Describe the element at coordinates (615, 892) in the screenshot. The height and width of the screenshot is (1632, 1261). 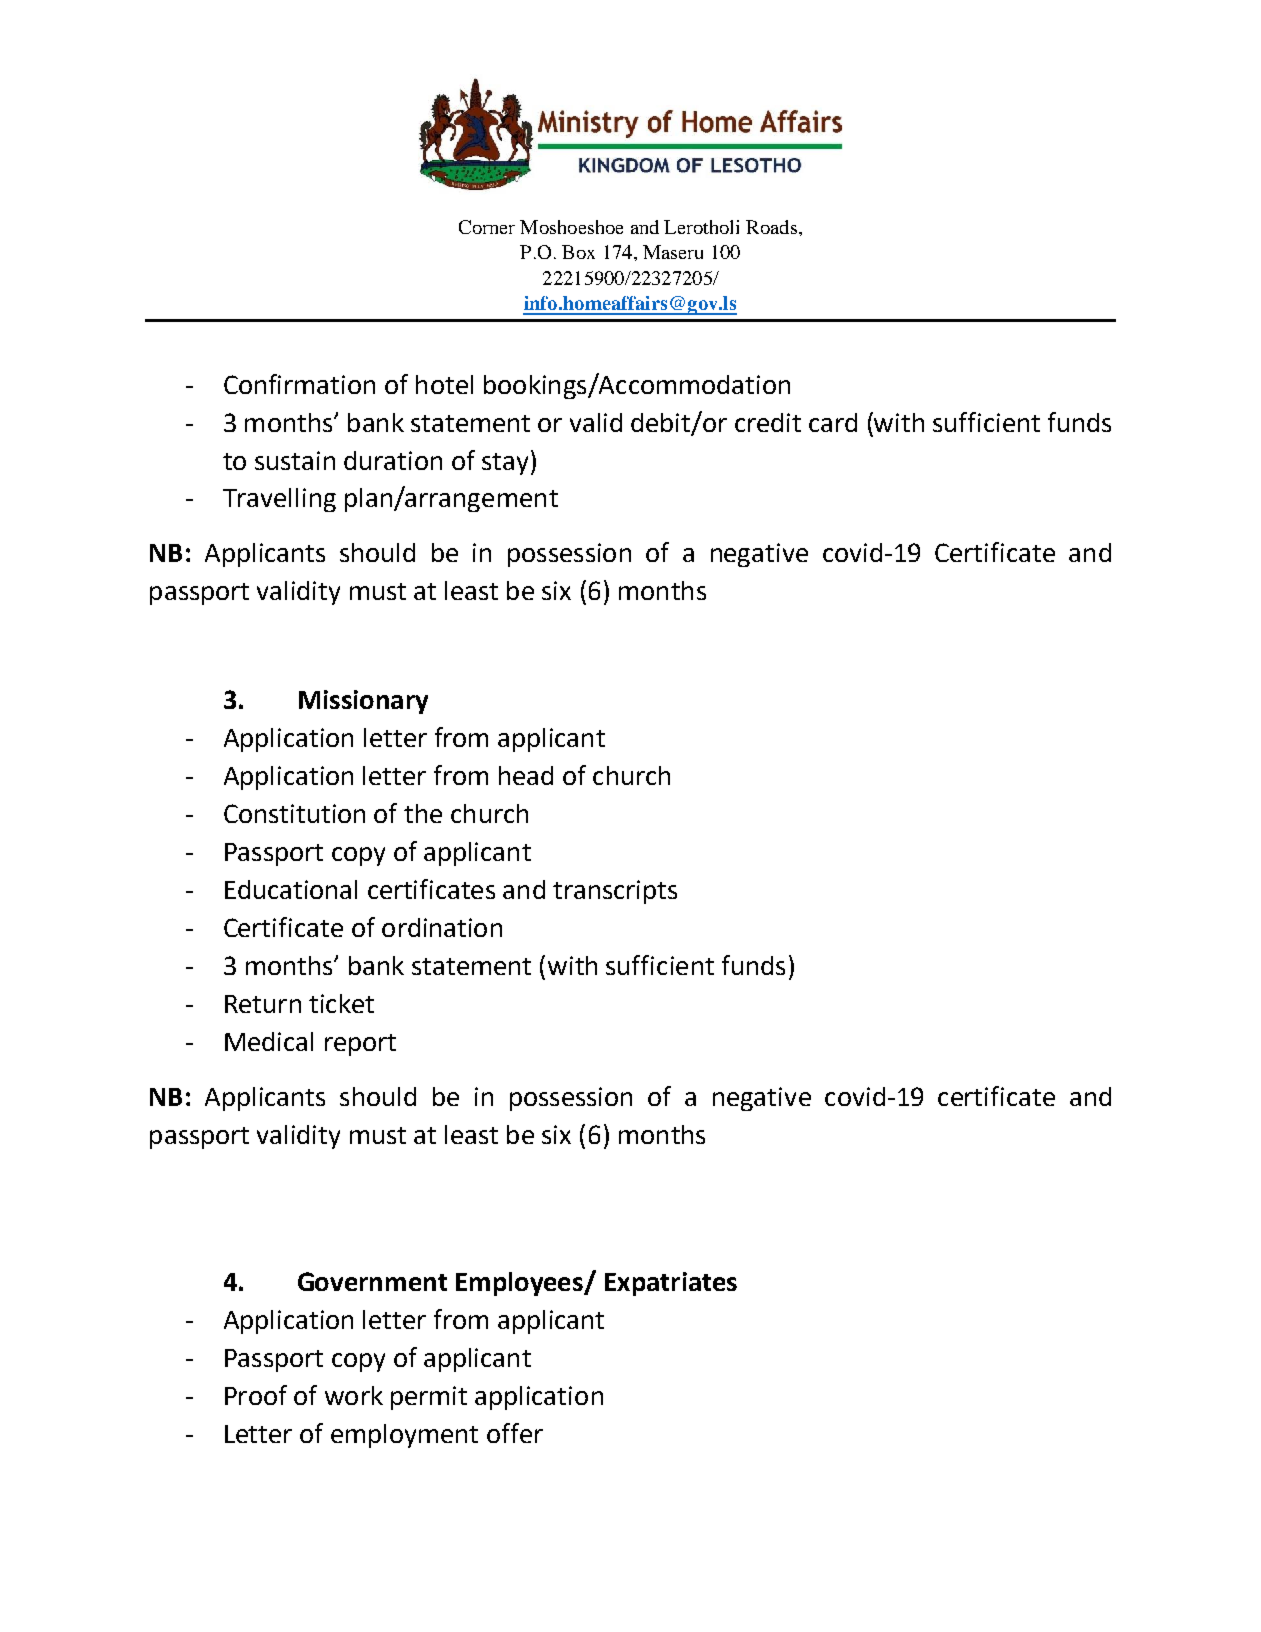
I see `transcripts` at that location.
